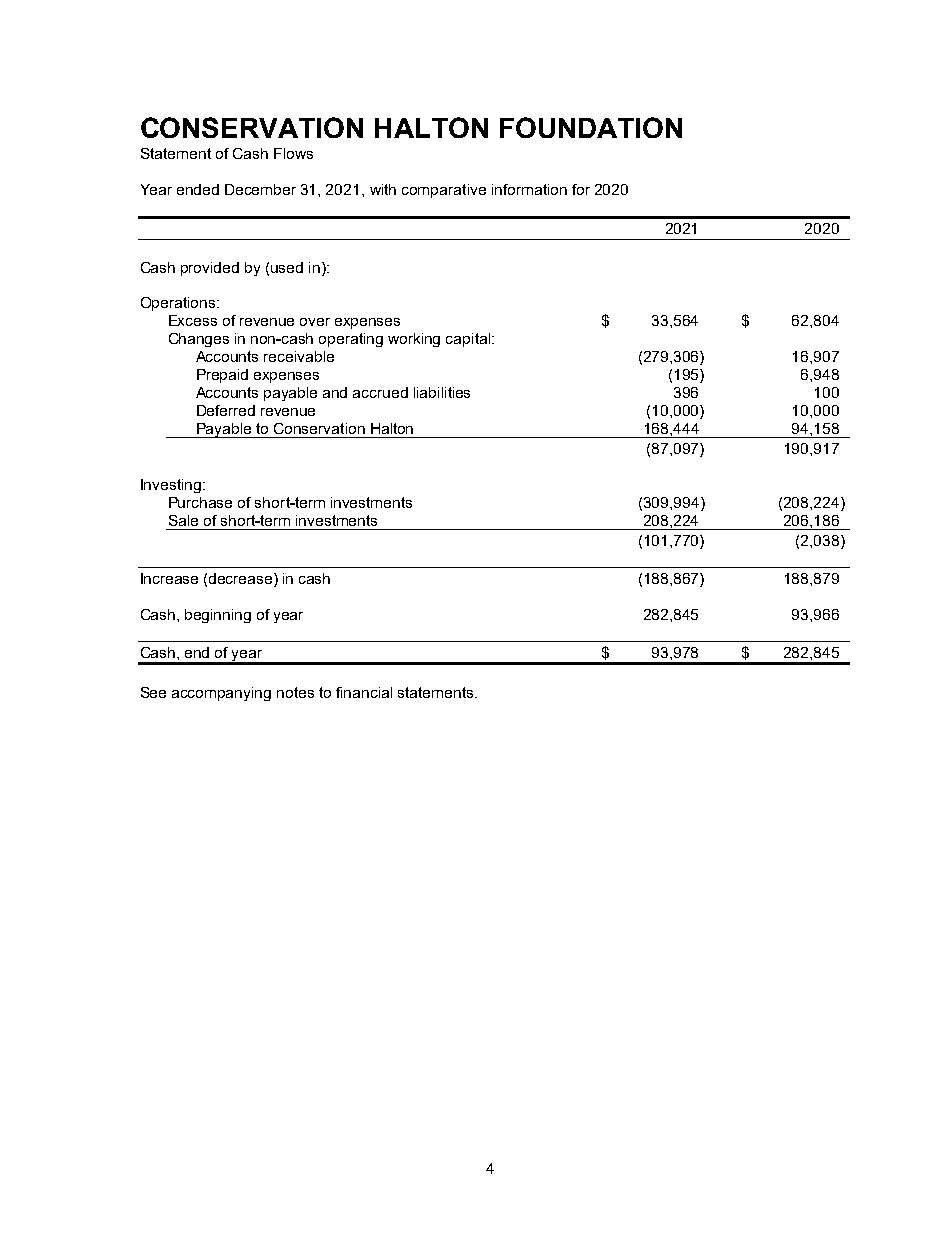 This document has width=952, height=1233. Describe the element at coordinates (591, 127) in the document. I see `FOUNDATION` at that location.
